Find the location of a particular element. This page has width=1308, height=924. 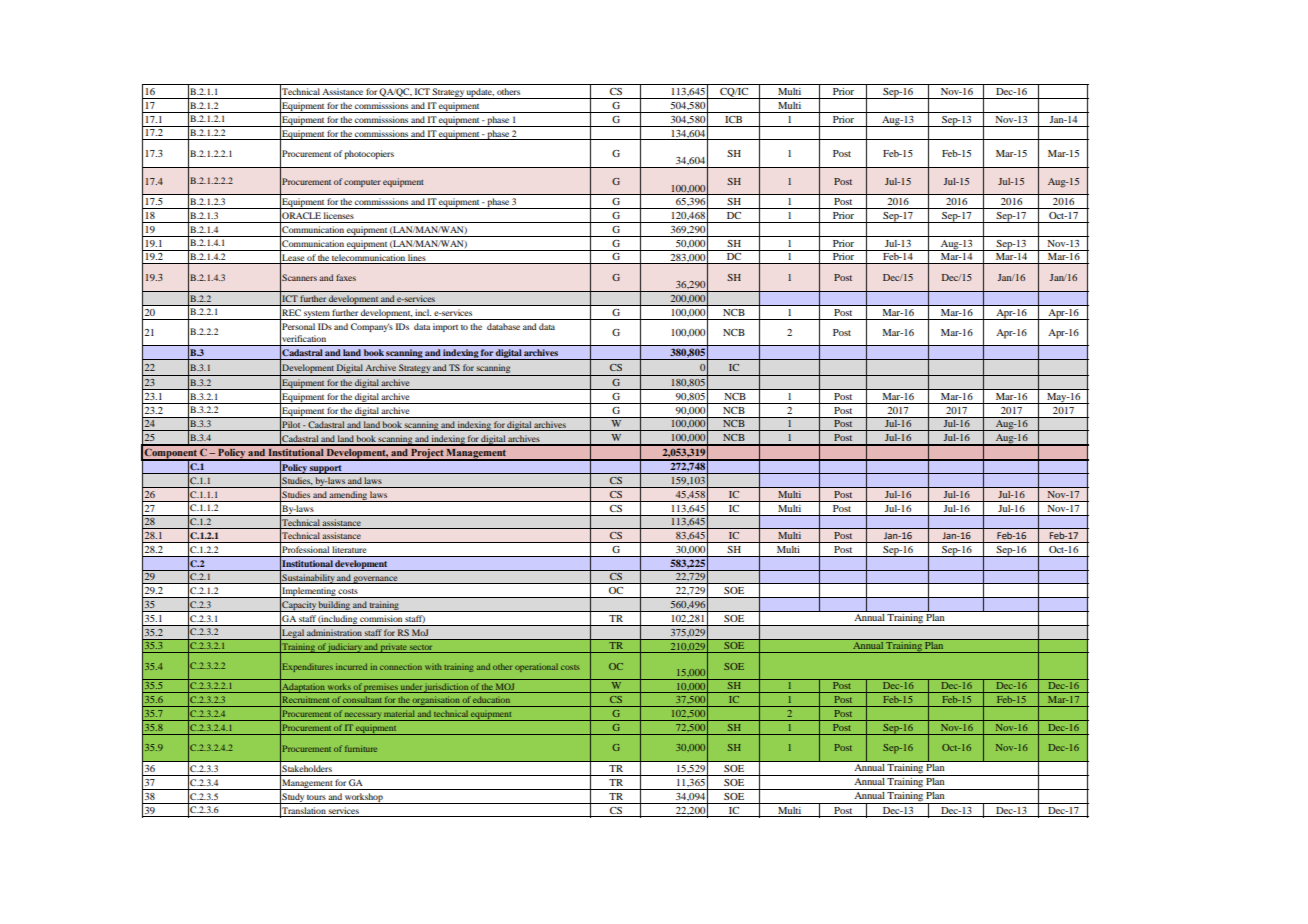

photocopiers is located at coordinates (369, 154).
